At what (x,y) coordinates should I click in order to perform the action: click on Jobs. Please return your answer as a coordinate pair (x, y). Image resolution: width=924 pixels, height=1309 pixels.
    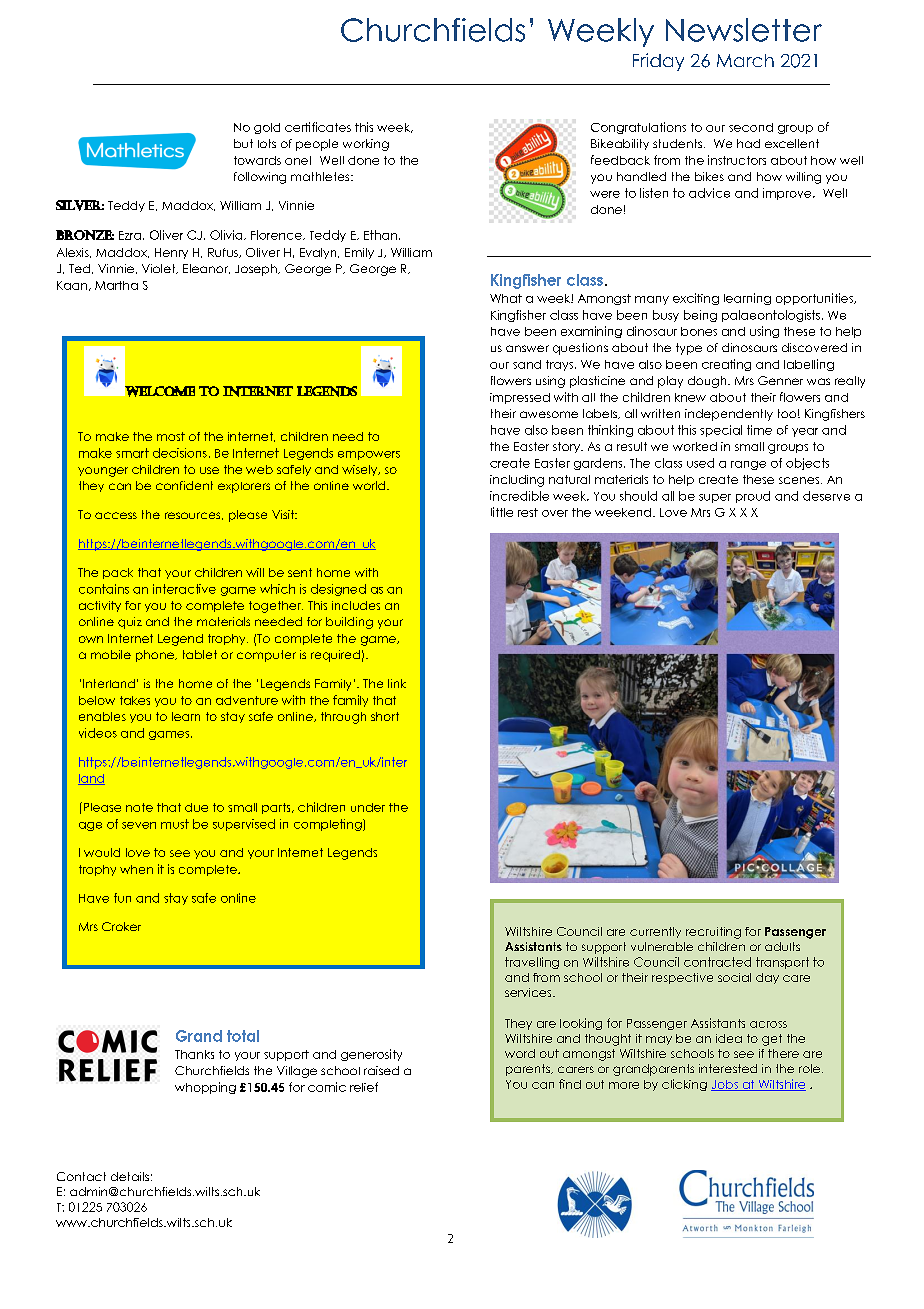
    Looking at the image, I should click on (725, 1085).
